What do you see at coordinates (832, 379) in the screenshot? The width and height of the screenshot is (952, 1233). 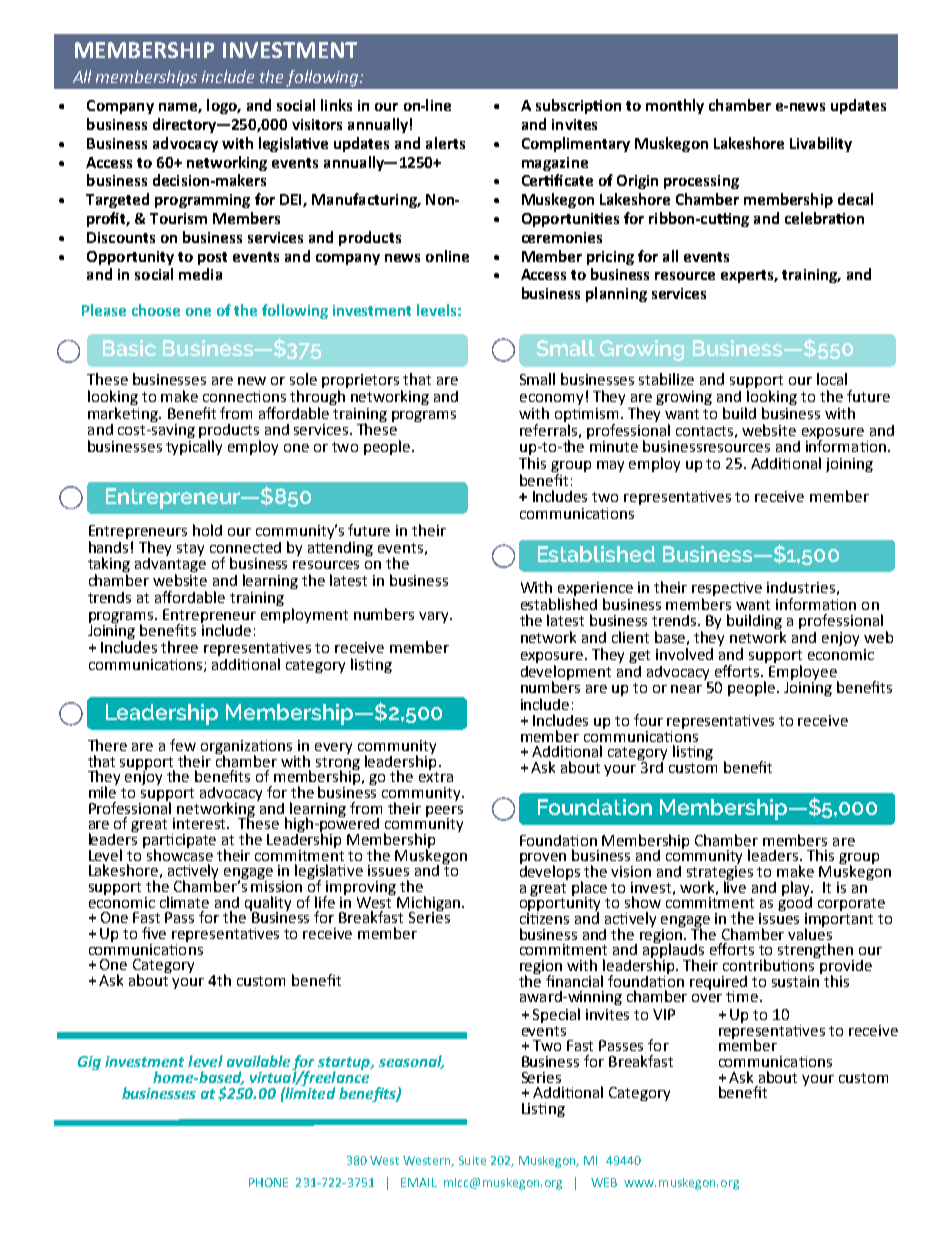 I see `local` at bounding box center [832, 379].
